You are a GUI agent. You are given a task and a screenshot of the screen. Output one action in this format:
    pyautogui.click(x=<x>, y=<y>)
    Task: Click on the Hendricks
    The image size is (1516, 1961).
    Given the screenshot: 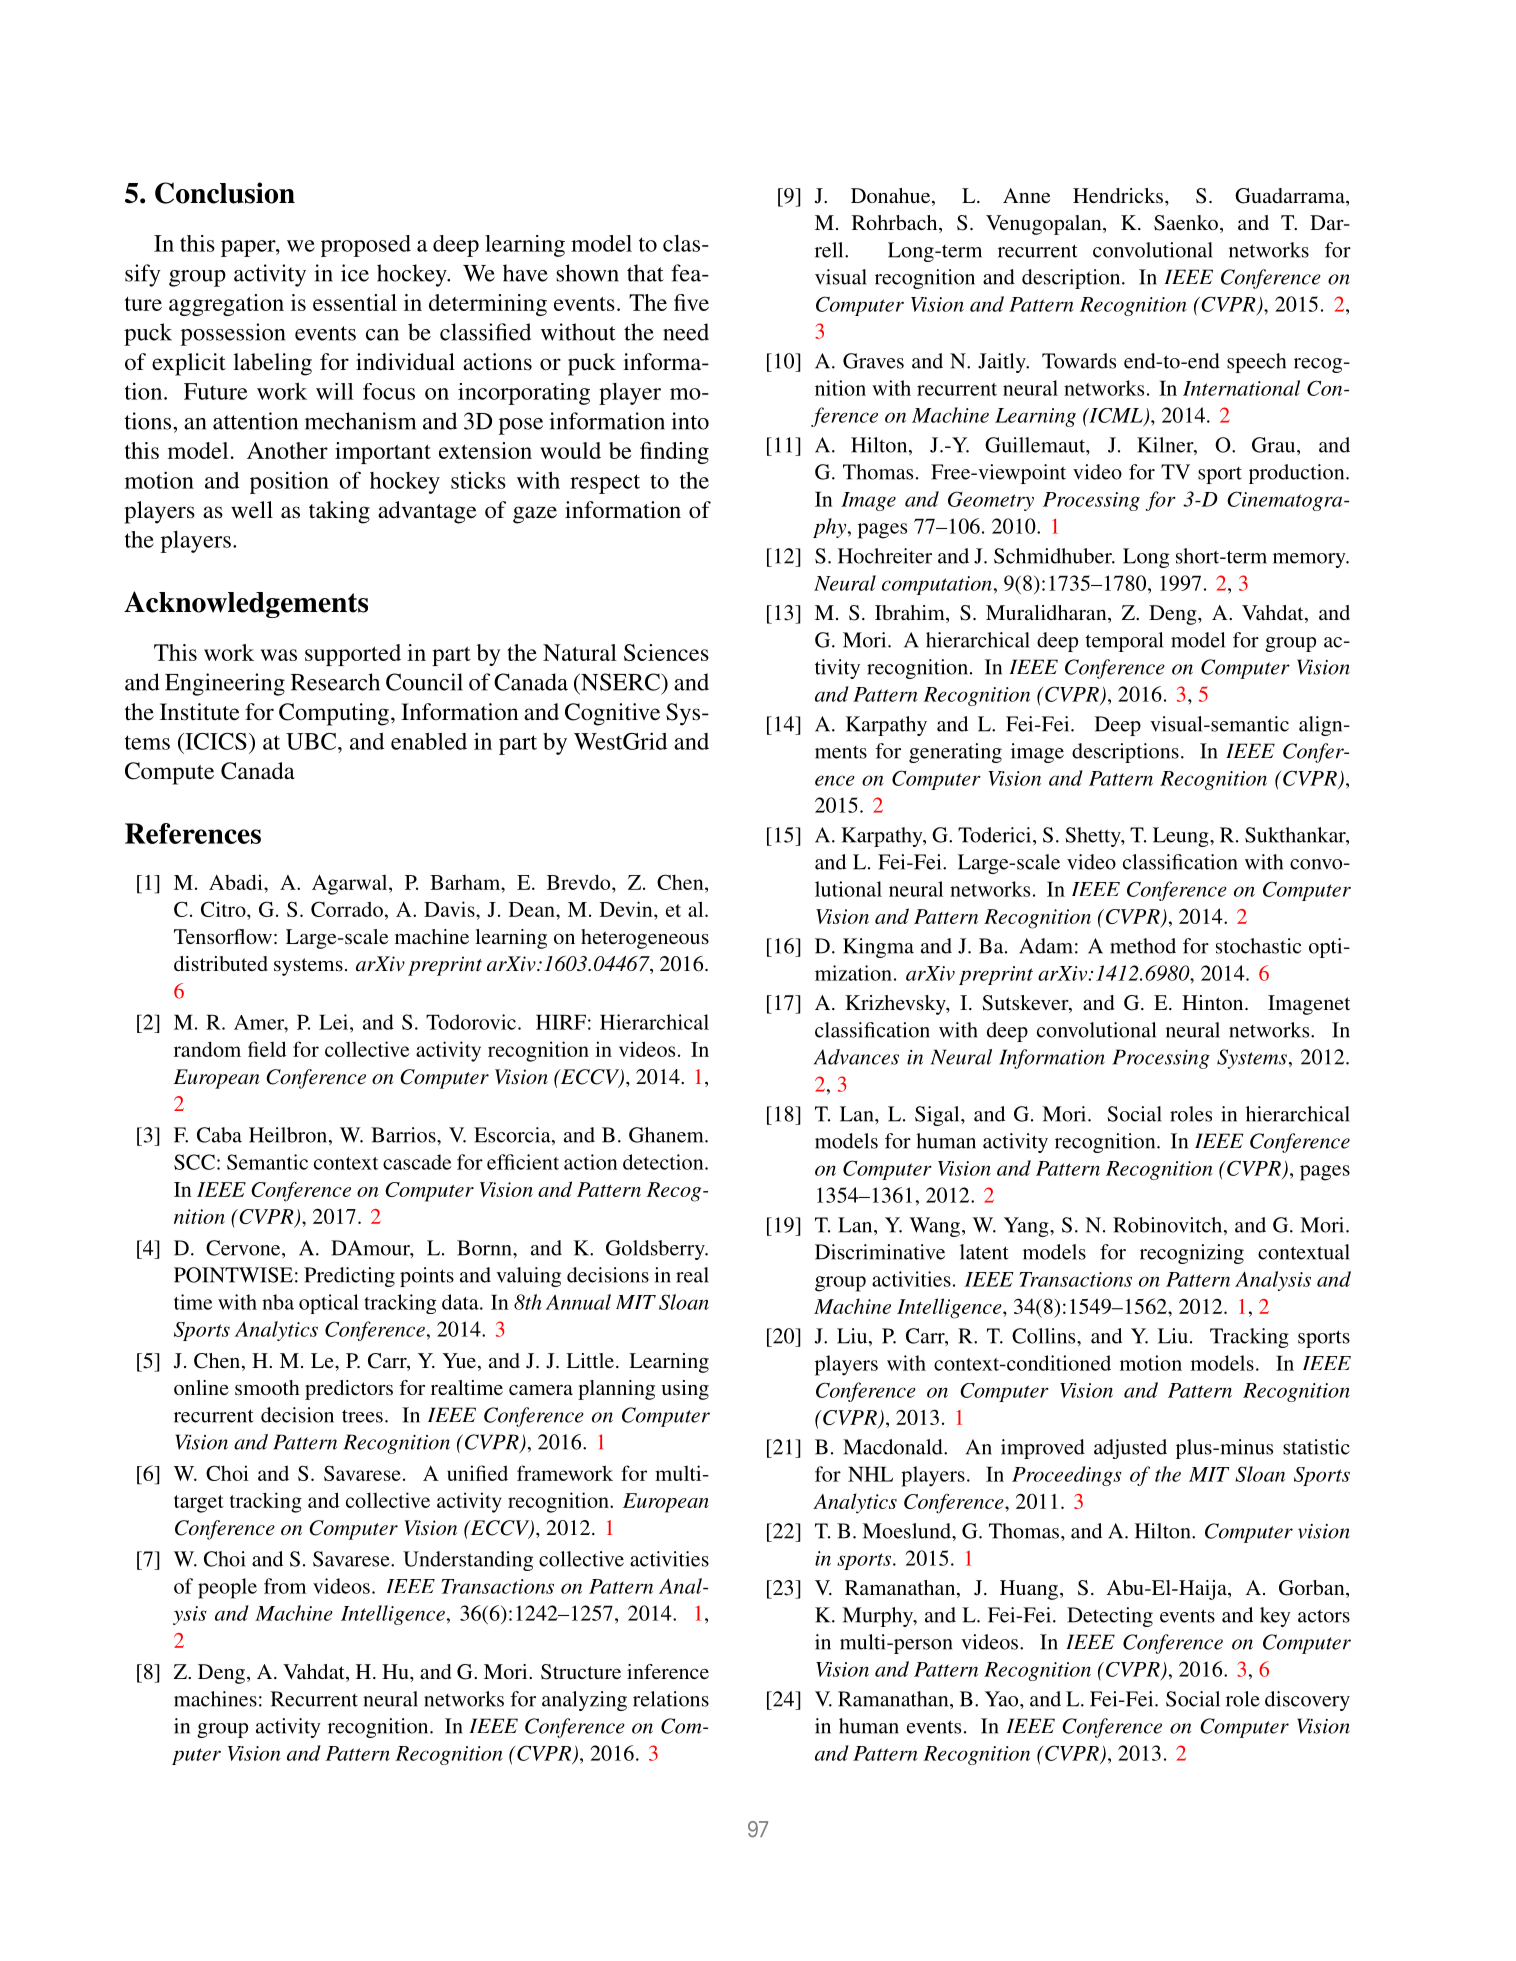 What is the action you would take?
    pyautogui.click(x=1119, y=195)
